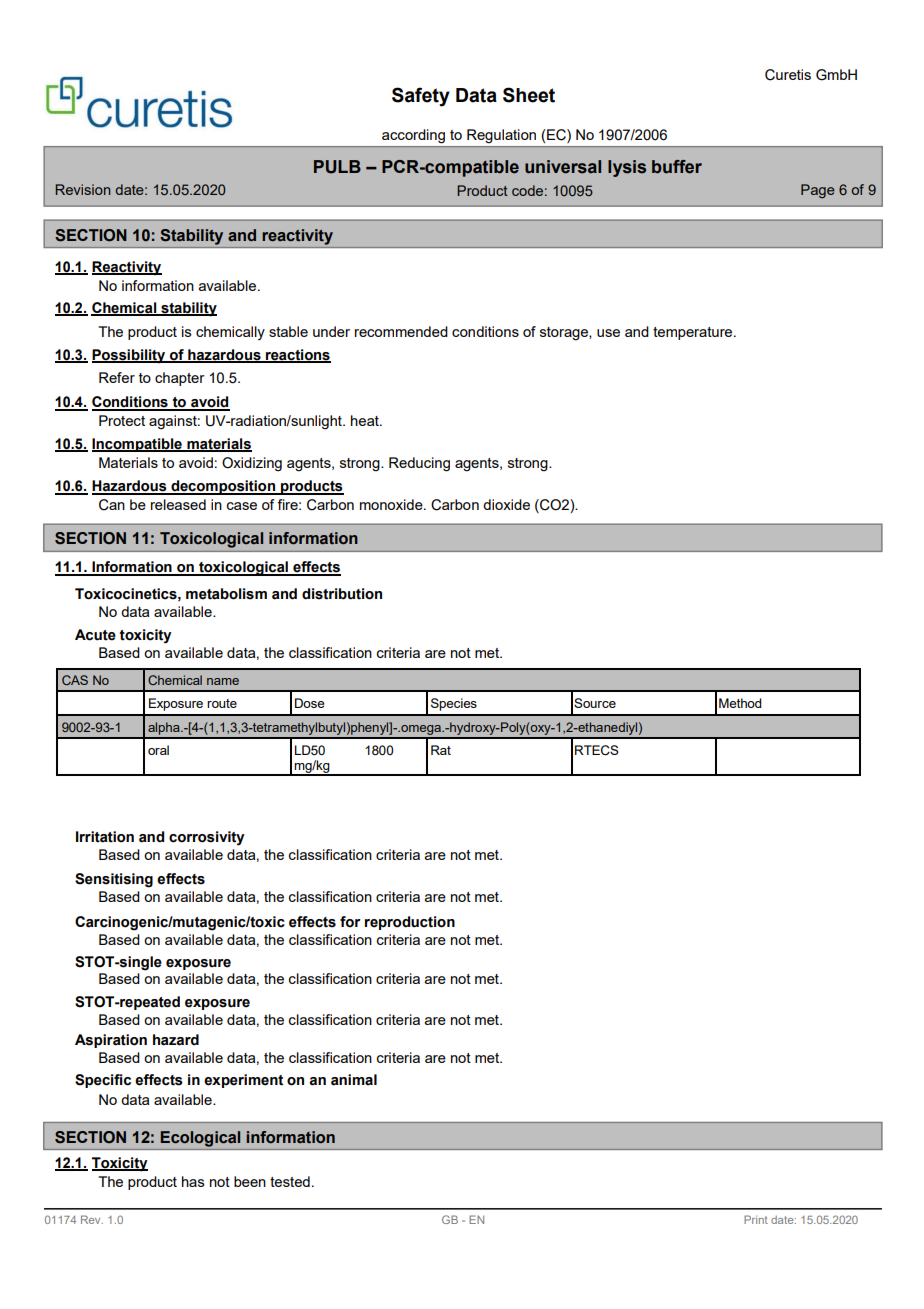 The height and width of the screenshot is (1309, 924). Describe the element at coordinates (413, 136) in the screenshot. I see `according` at that location.
